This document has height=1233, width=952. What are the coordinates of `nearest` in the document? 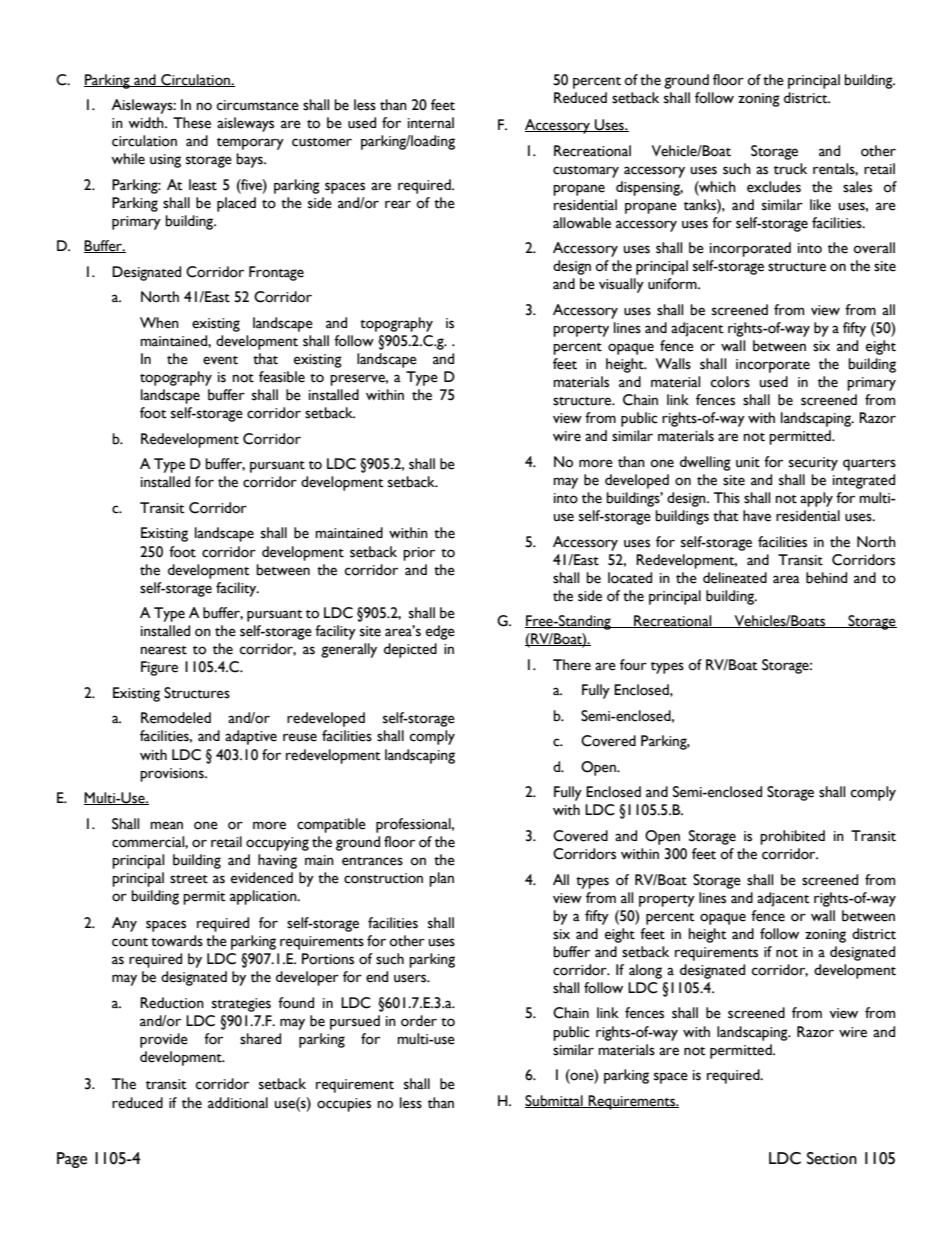 It's located at (164, 650).
